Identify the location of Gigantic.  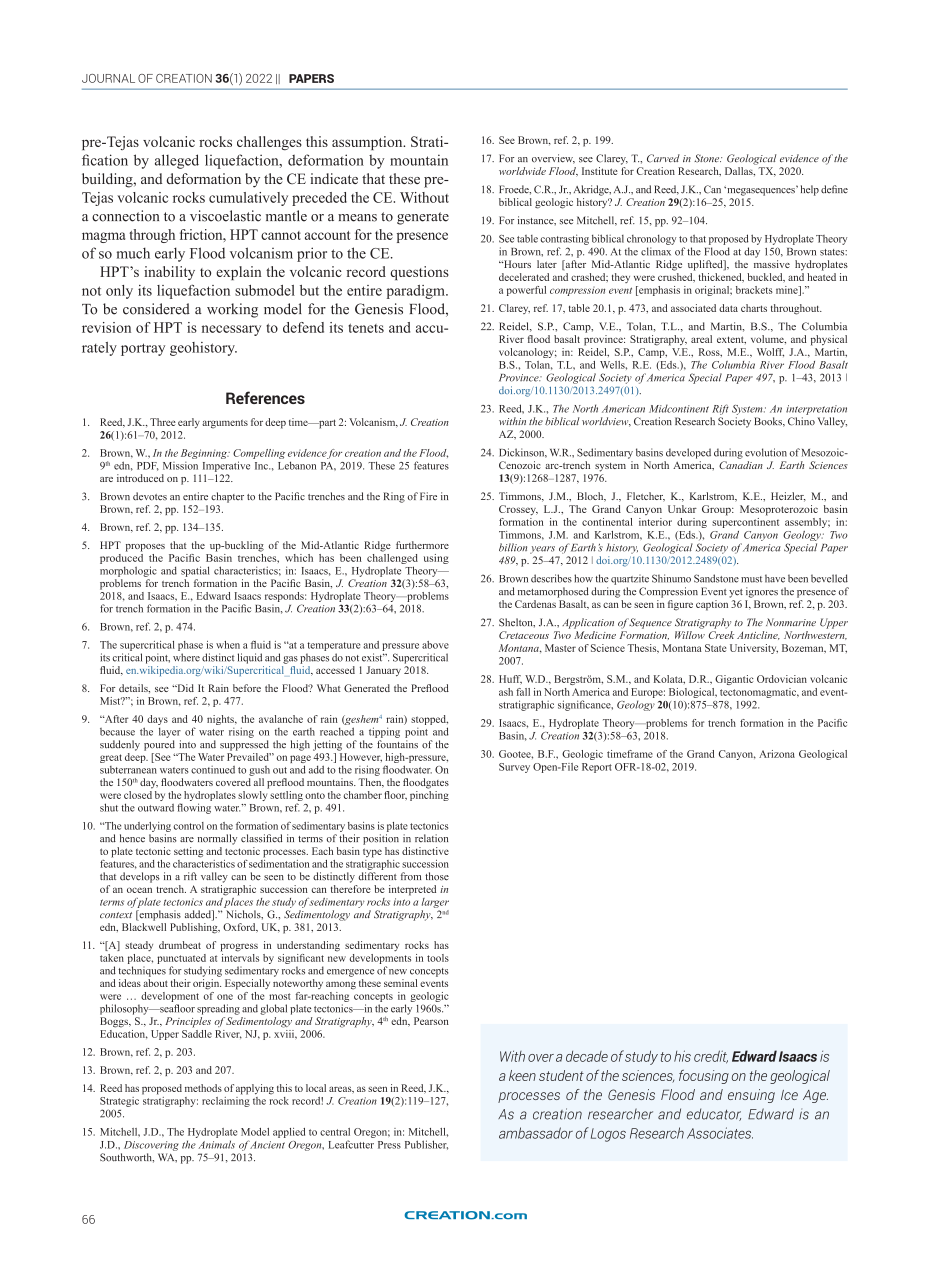
(734, 680).
